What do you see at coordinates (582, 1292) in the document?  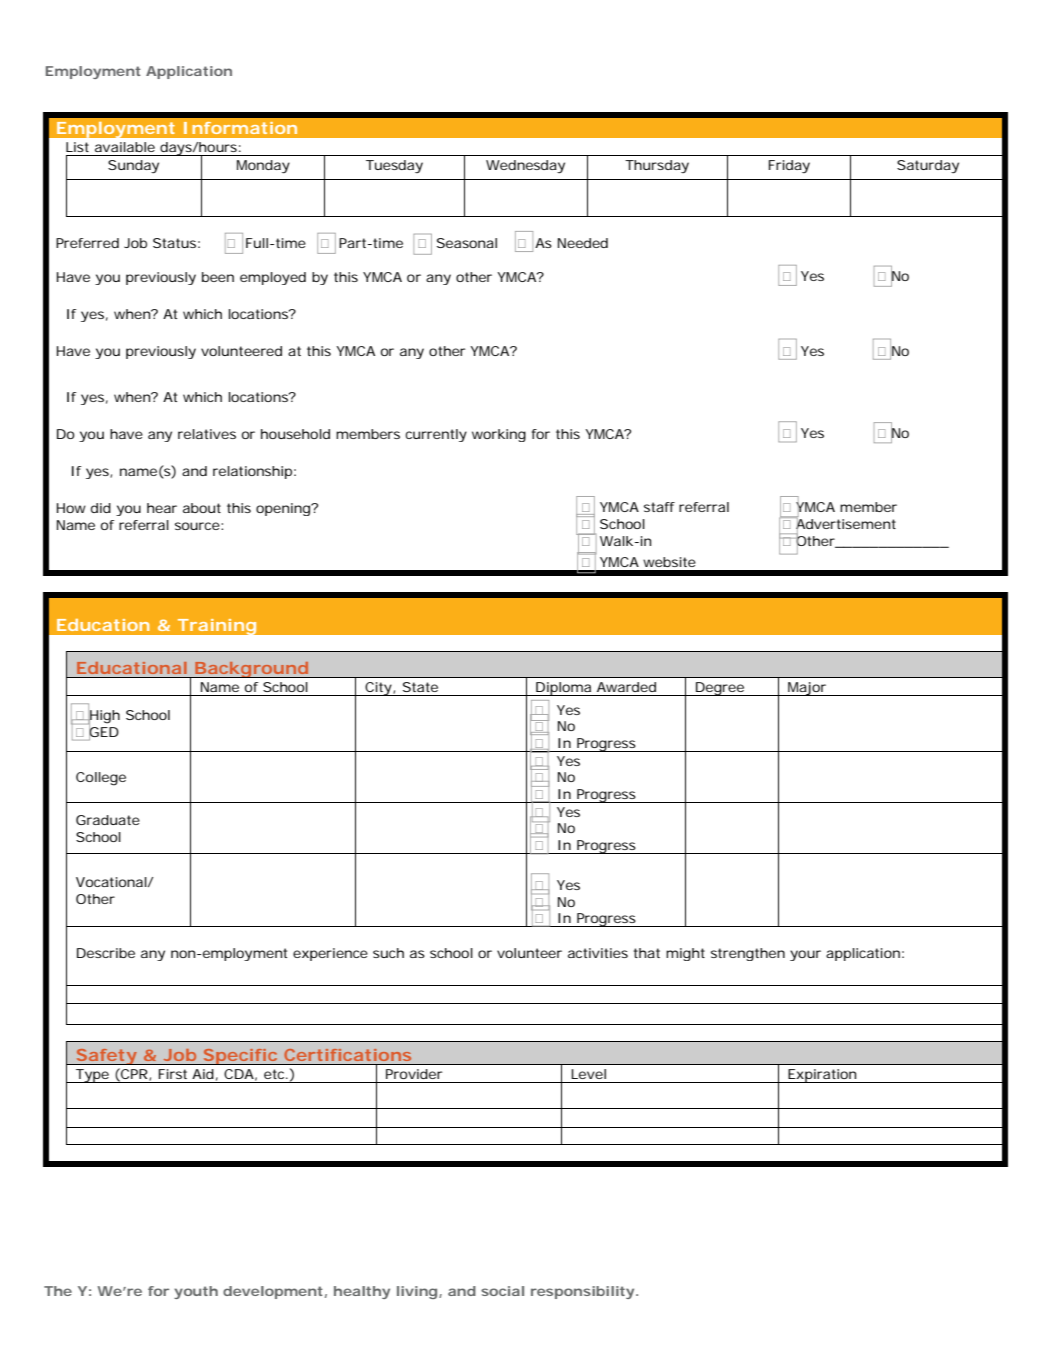 I see `responsibility` at bounding box center [582, 1292].
